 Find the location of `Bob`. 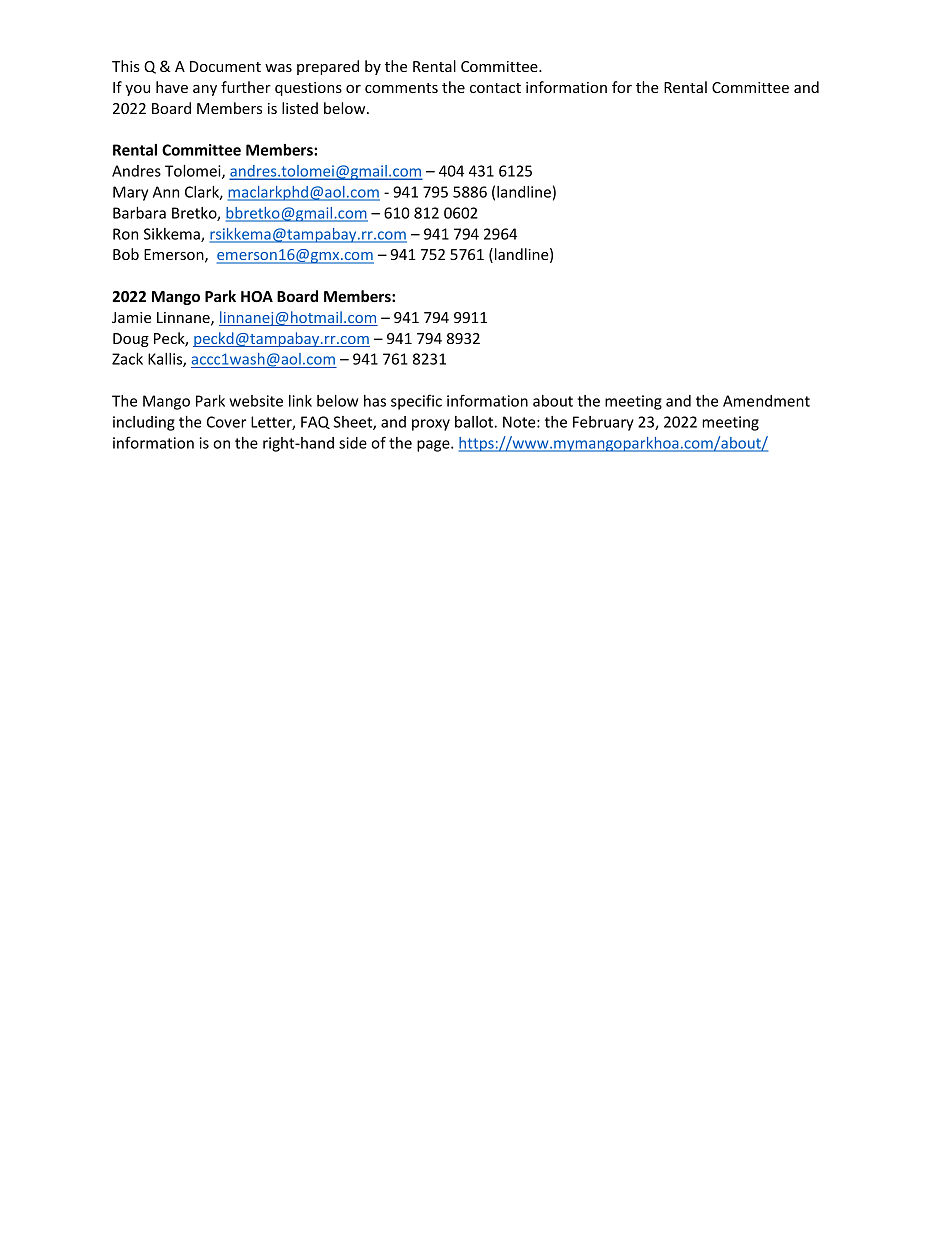

Bob is located at coordinates (126, 254).
